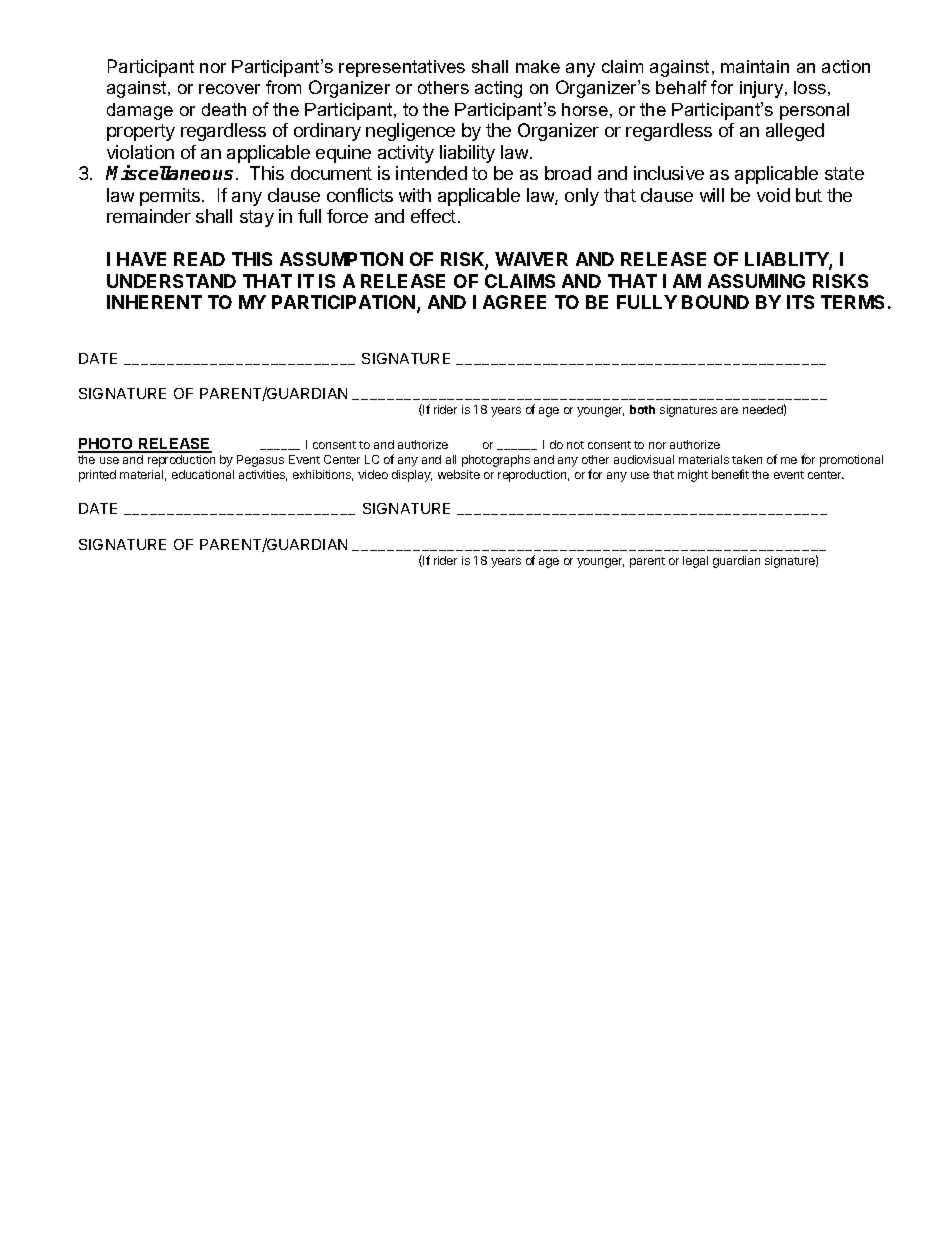 This screenshot has width=952, height=1233. What do you see at coordinates (229, 89) in the screenshot?
I see `recover` at bounding box center [229, 89].
